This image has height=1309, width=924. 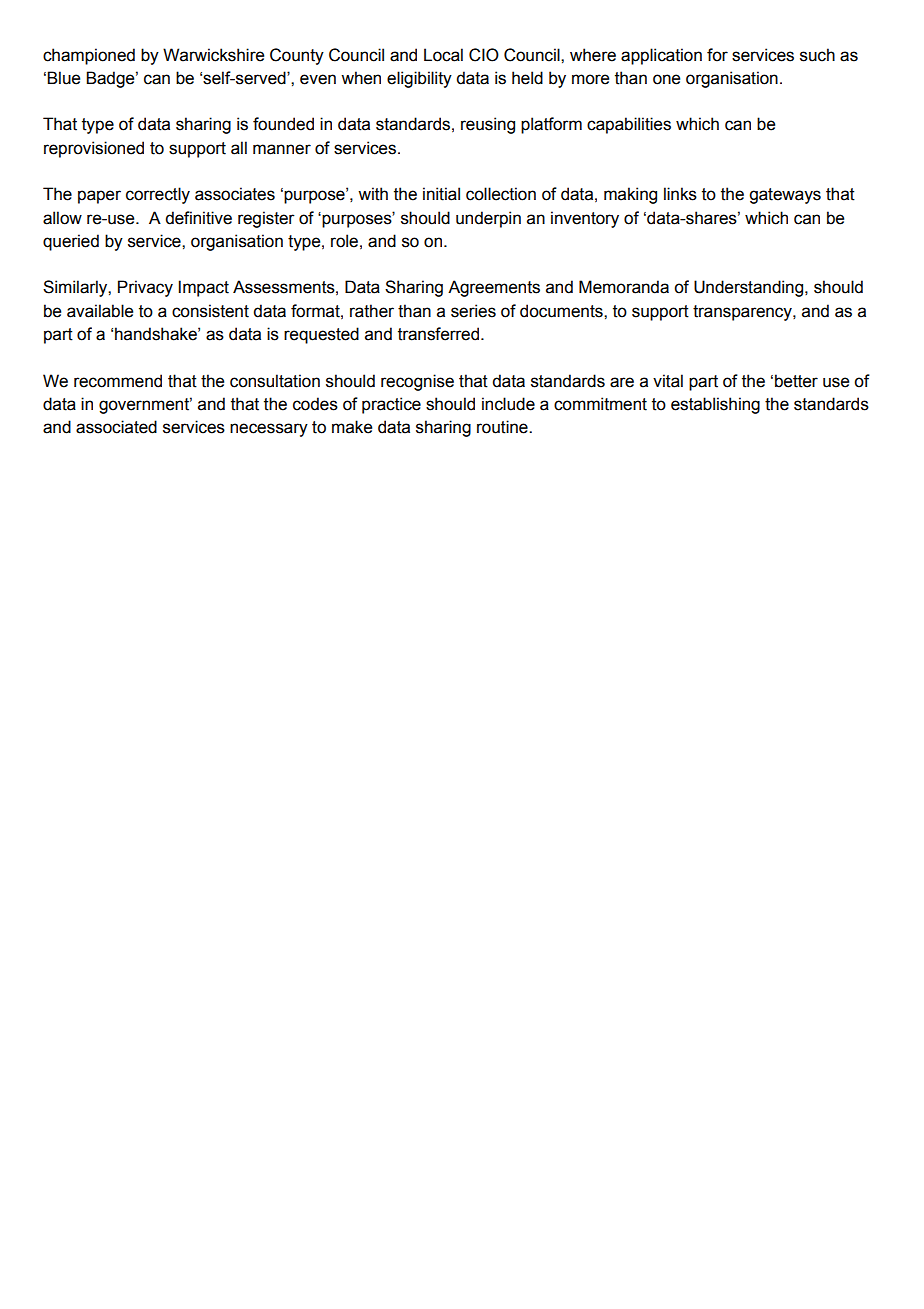 What do you see at coordinates (158, 195) in the image?
I see `correctly` at bounding box center [158, 195].
